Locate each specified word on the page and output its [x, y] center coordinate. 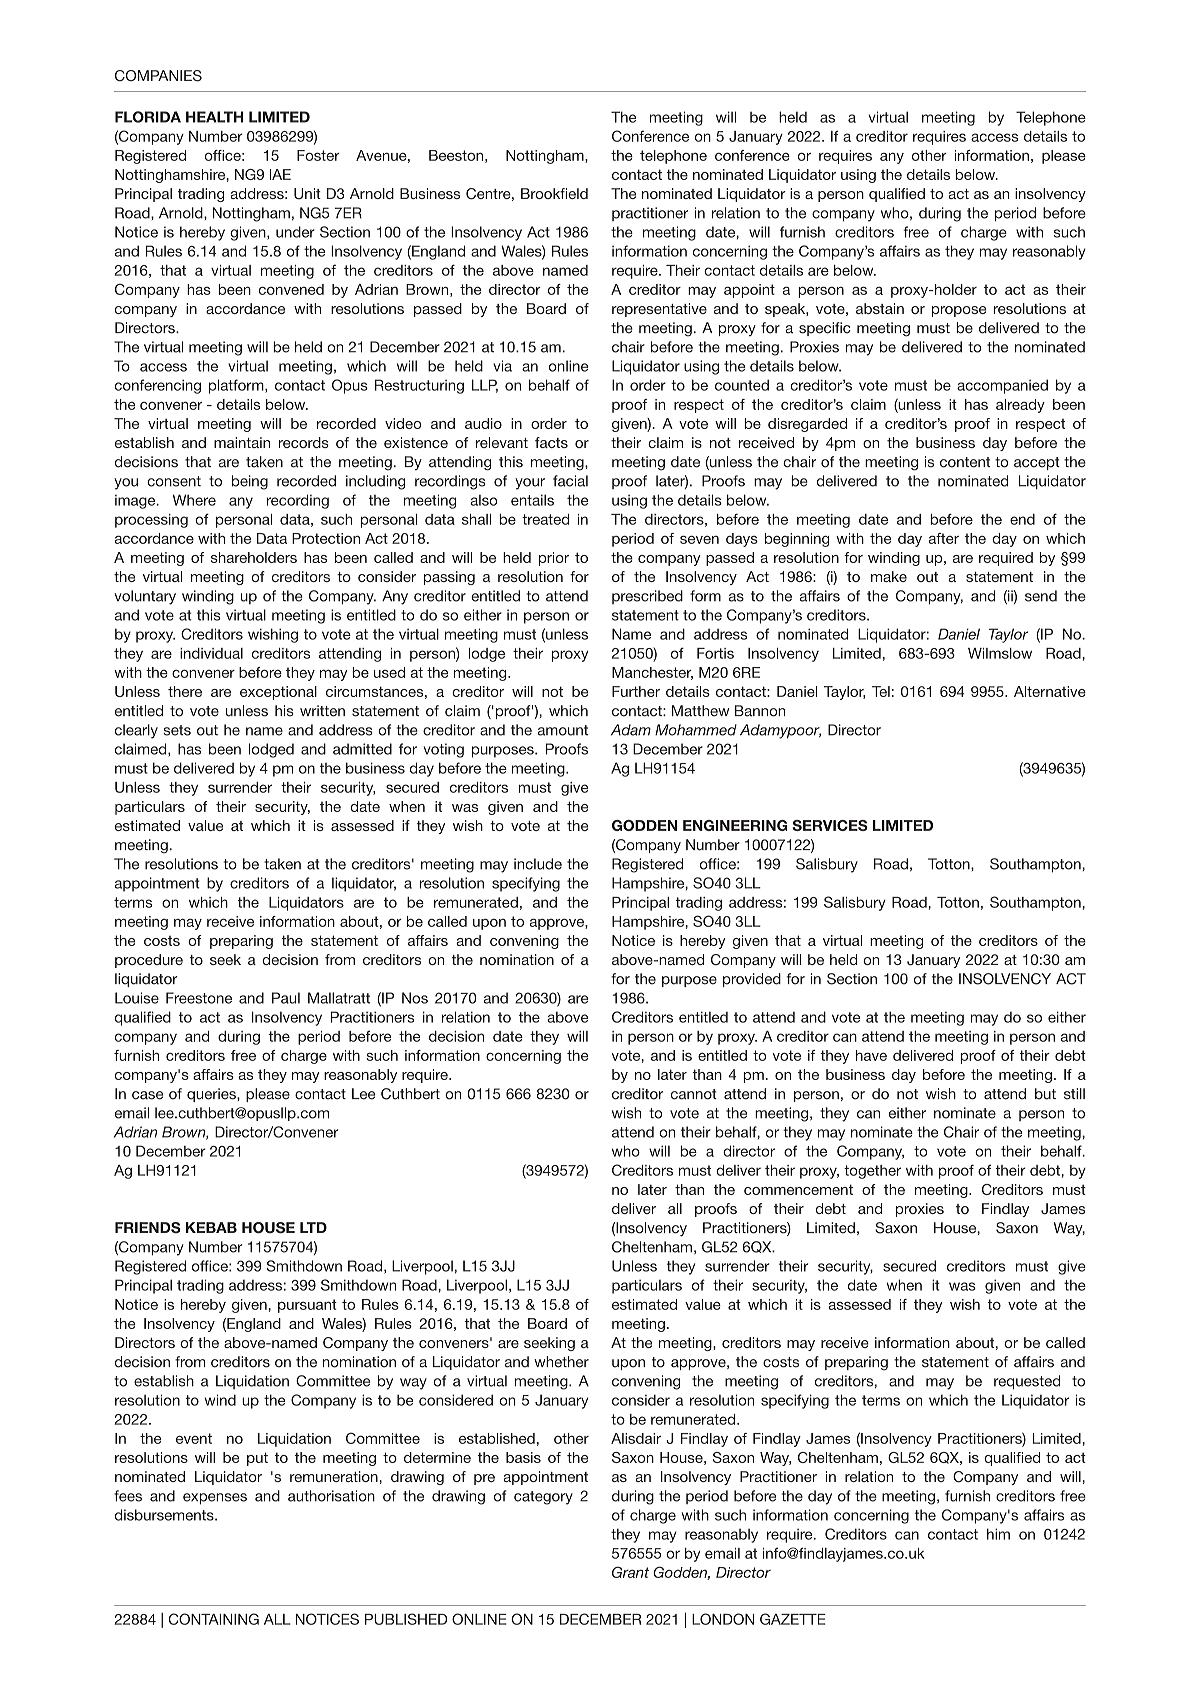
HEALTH [214, 117]
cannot [694, 1094]
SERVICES [830, 825]
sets [177, 730]
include [538, 864]
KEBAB [211, 1227]
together [872, 1172]
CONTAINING [214, 1619]
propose [959, 311]
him [998, 1534]
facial [570, 481]
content [965, 462]
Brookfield [554, 193]
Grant [630, 1572]
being [250, 482]
